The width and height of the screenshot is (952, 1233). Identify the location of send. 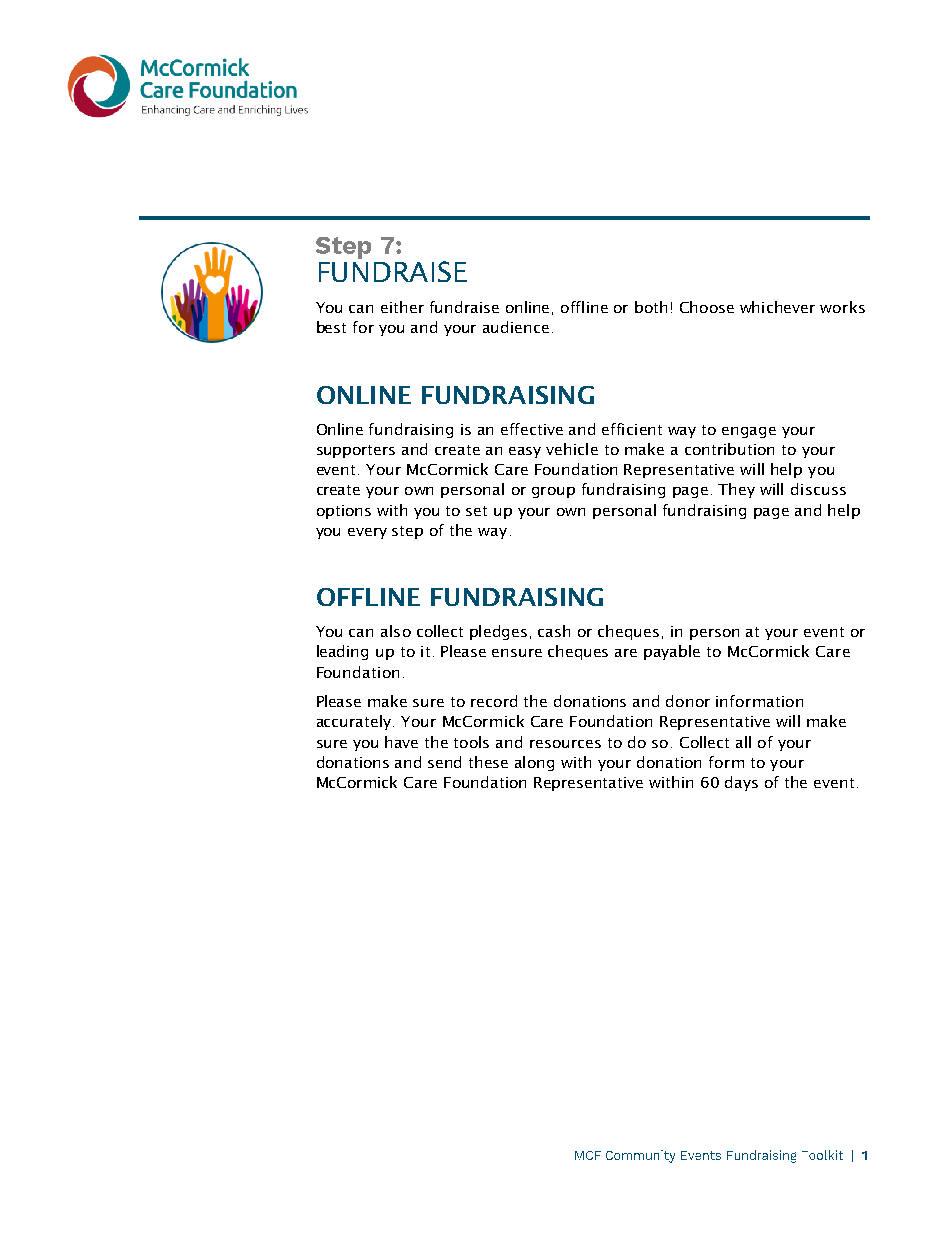
(444, 762).
